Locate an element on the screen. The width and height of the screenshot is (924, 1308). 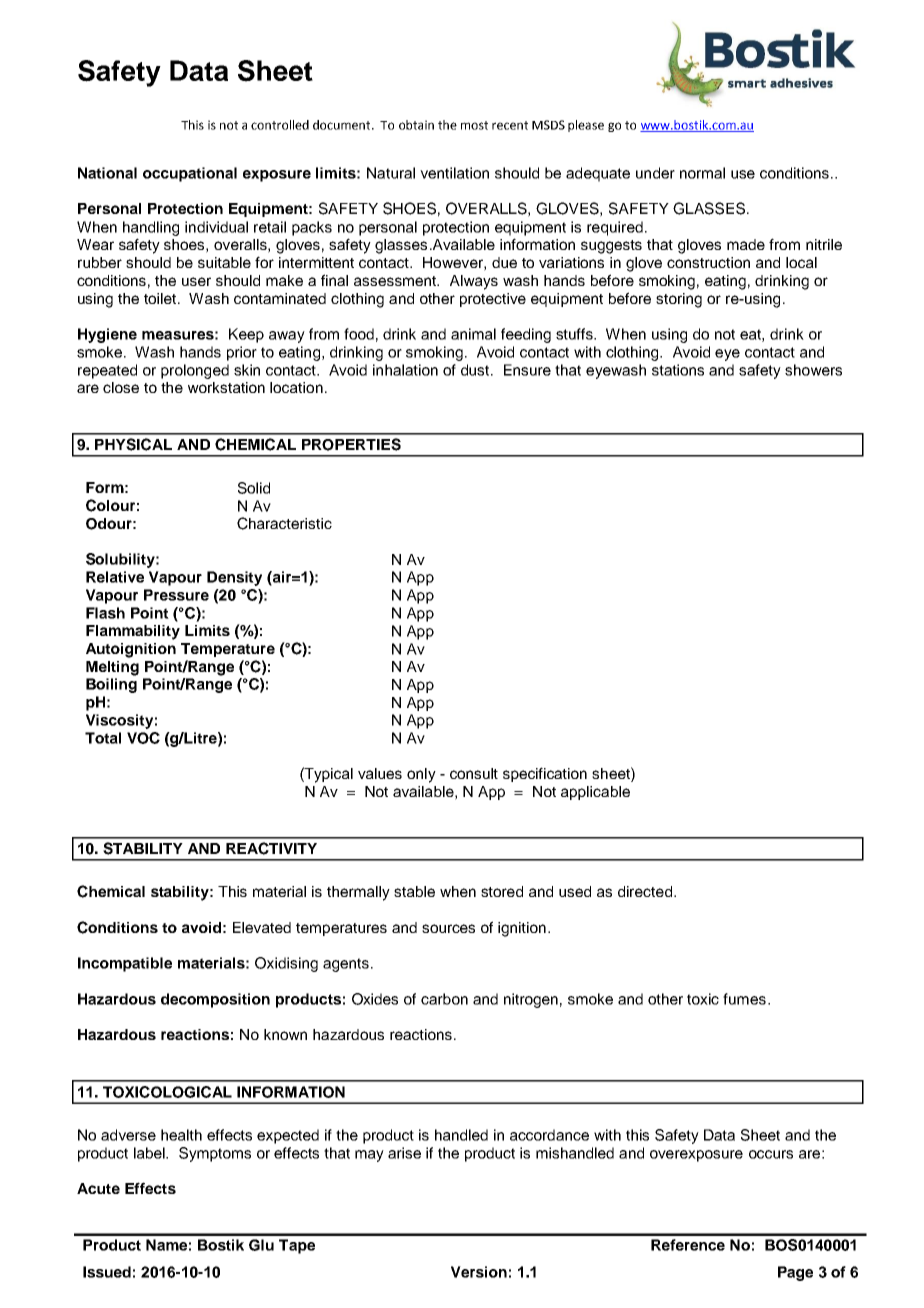
occupational is located at coordinates (190, 174).
